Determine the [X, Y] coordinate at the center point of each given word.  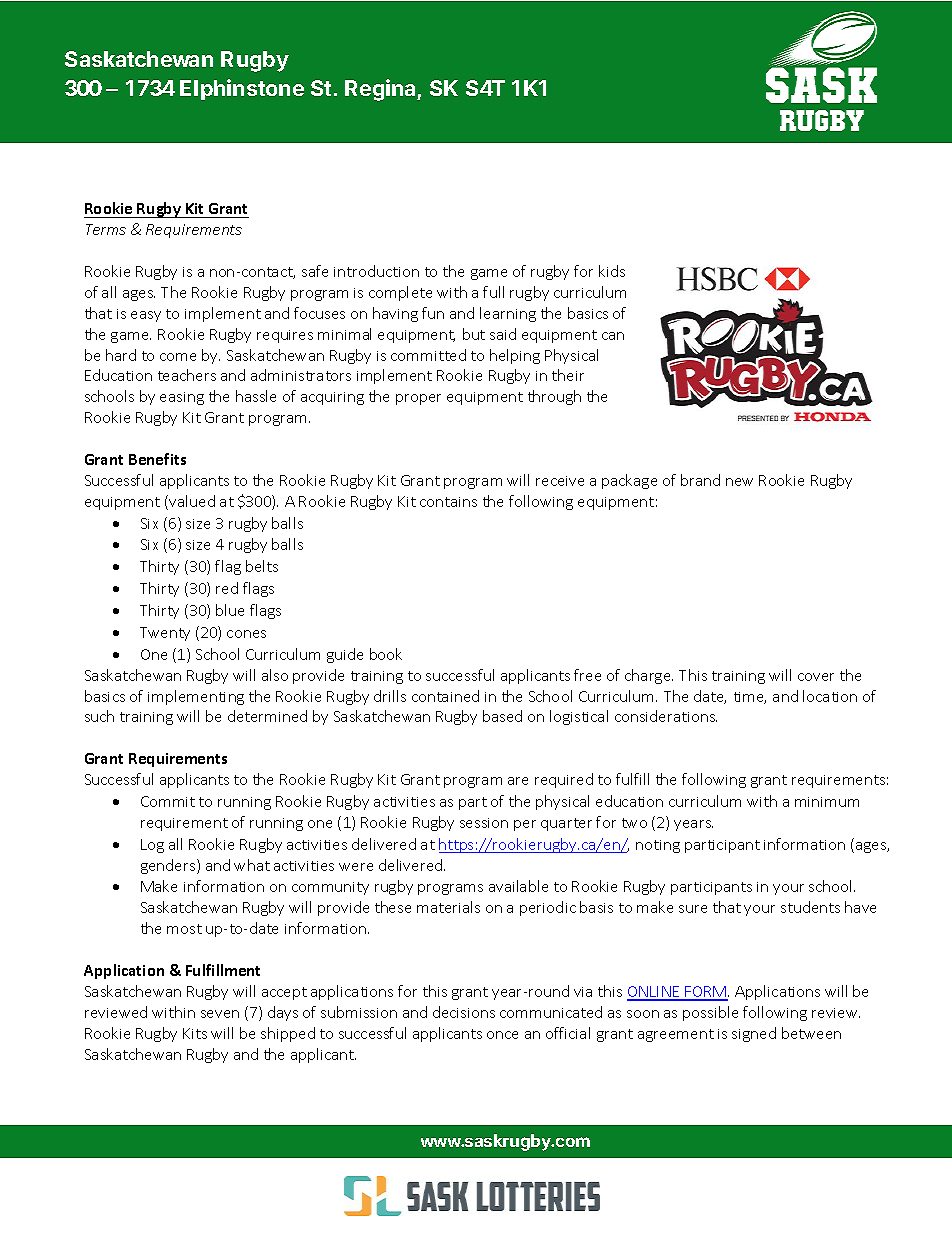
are [518, 781]
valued [191, 502]
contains [448, 502]
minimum [827, 802]
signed [754, 1034]
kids [612, 271]
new [739, 482]
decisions [464, 1012]
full [493, 292]
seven [220, 1014]
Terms [106, 229]
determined [267, 716]
